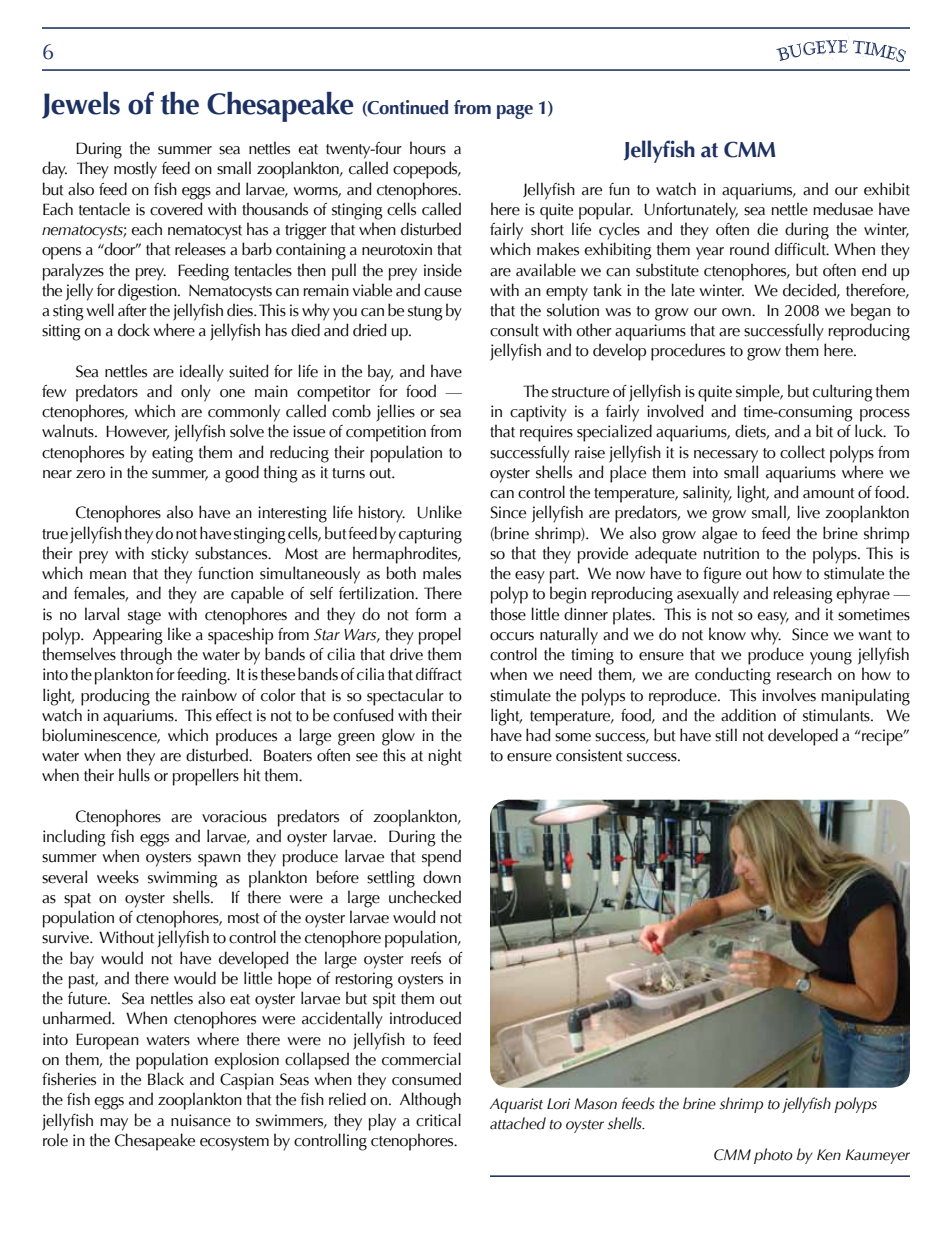 The height and width of the screenshot is (1233, 952). I want to click on Unfortunately, so click(691, 211).
